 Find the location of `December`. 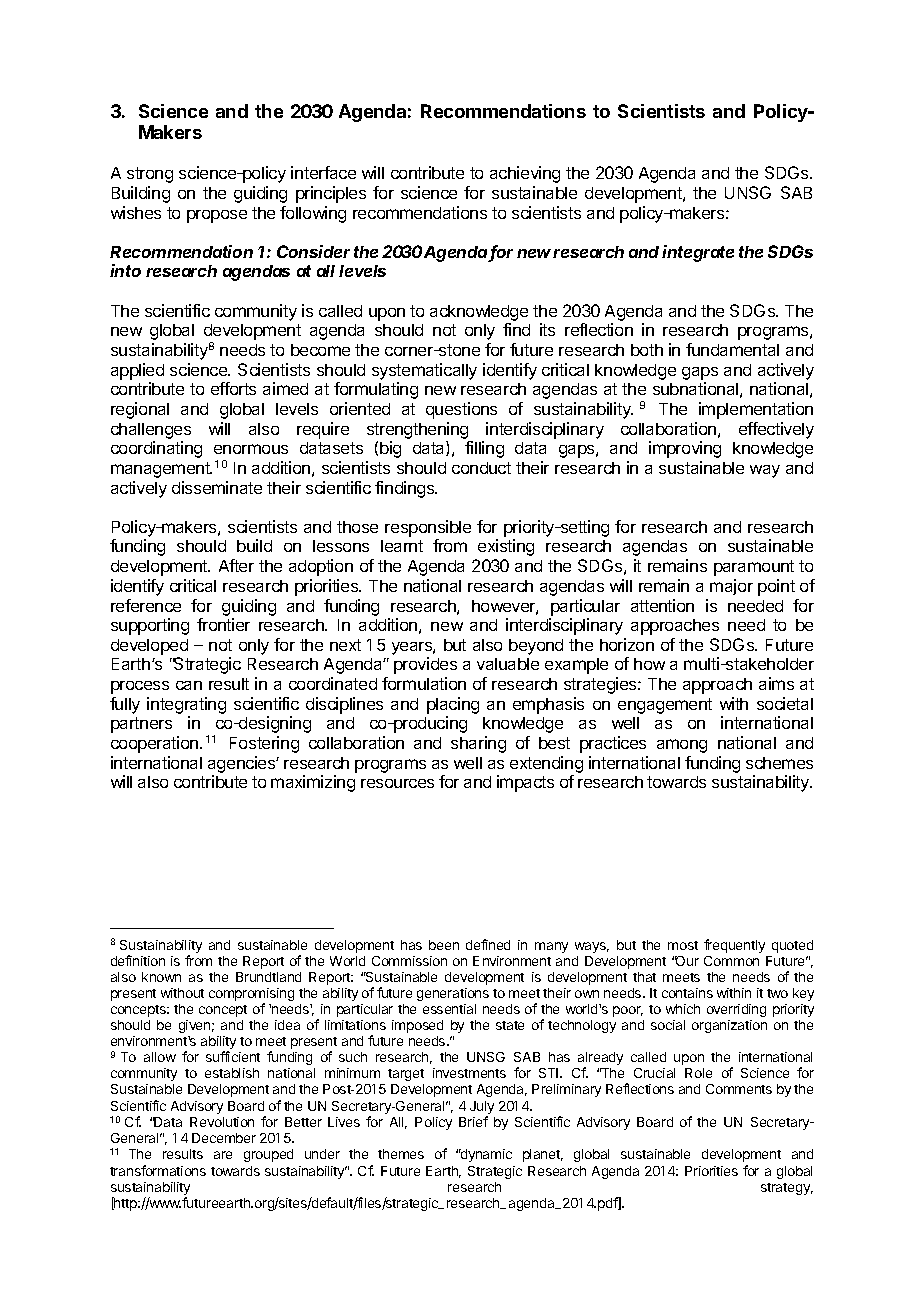

December is located at coordinates (224, 1138).
